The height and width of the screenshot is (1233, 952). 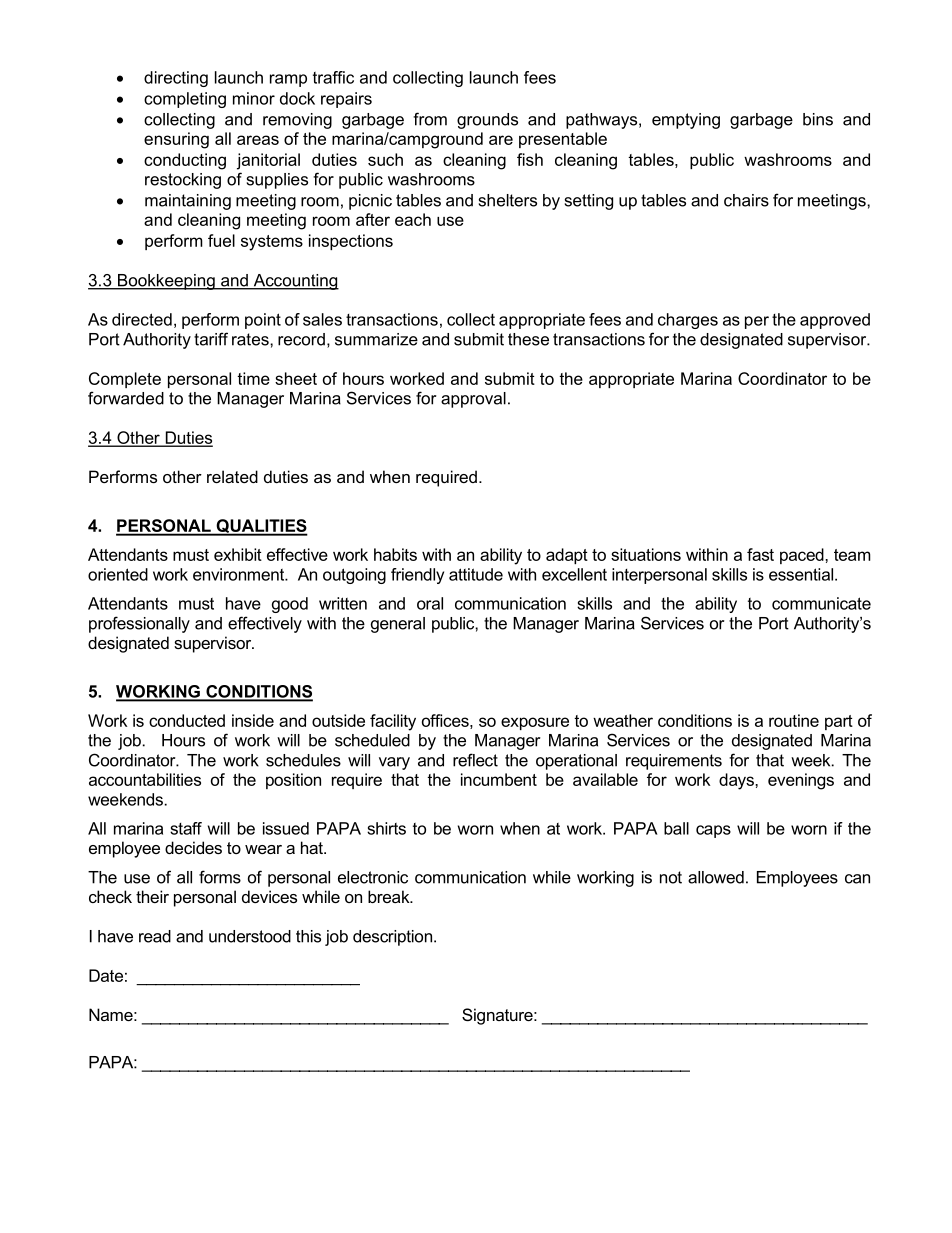 What do you see at coordinates (185, 100) in the screenshot?
I see `completing` at bounding box center [185, 100].
